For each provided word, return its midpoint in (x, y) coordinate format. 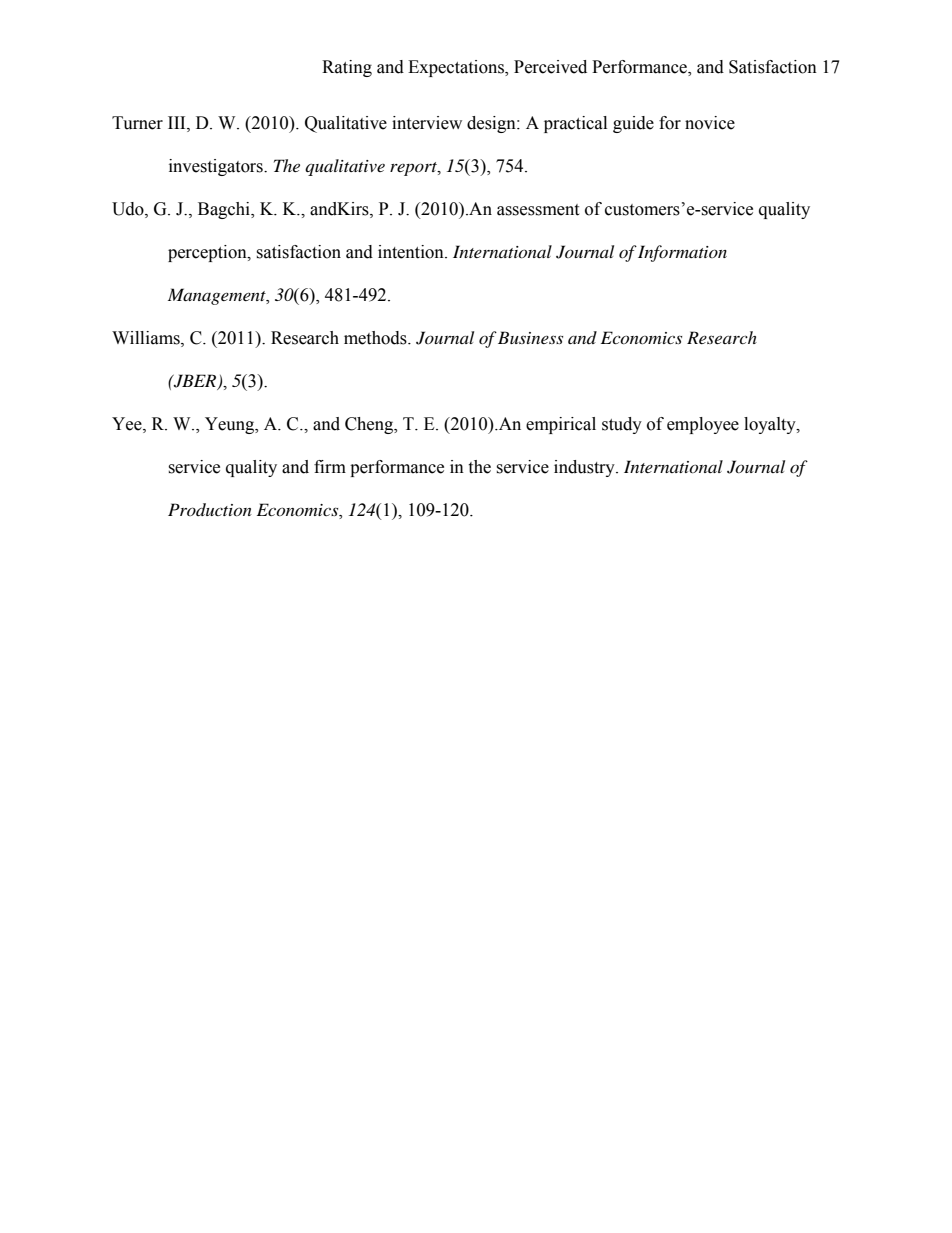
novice (710, 123)
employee (703, 425)
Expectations (457, 68)
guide (633, 124)
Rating (347, 68)
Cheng (370, 425)
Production (210, 509)
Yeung (231, 425)
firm (330, 466)
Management (218, 296)
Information (682, 253)
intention (412, 252)
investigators (217, 167)
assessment (538, 210)
